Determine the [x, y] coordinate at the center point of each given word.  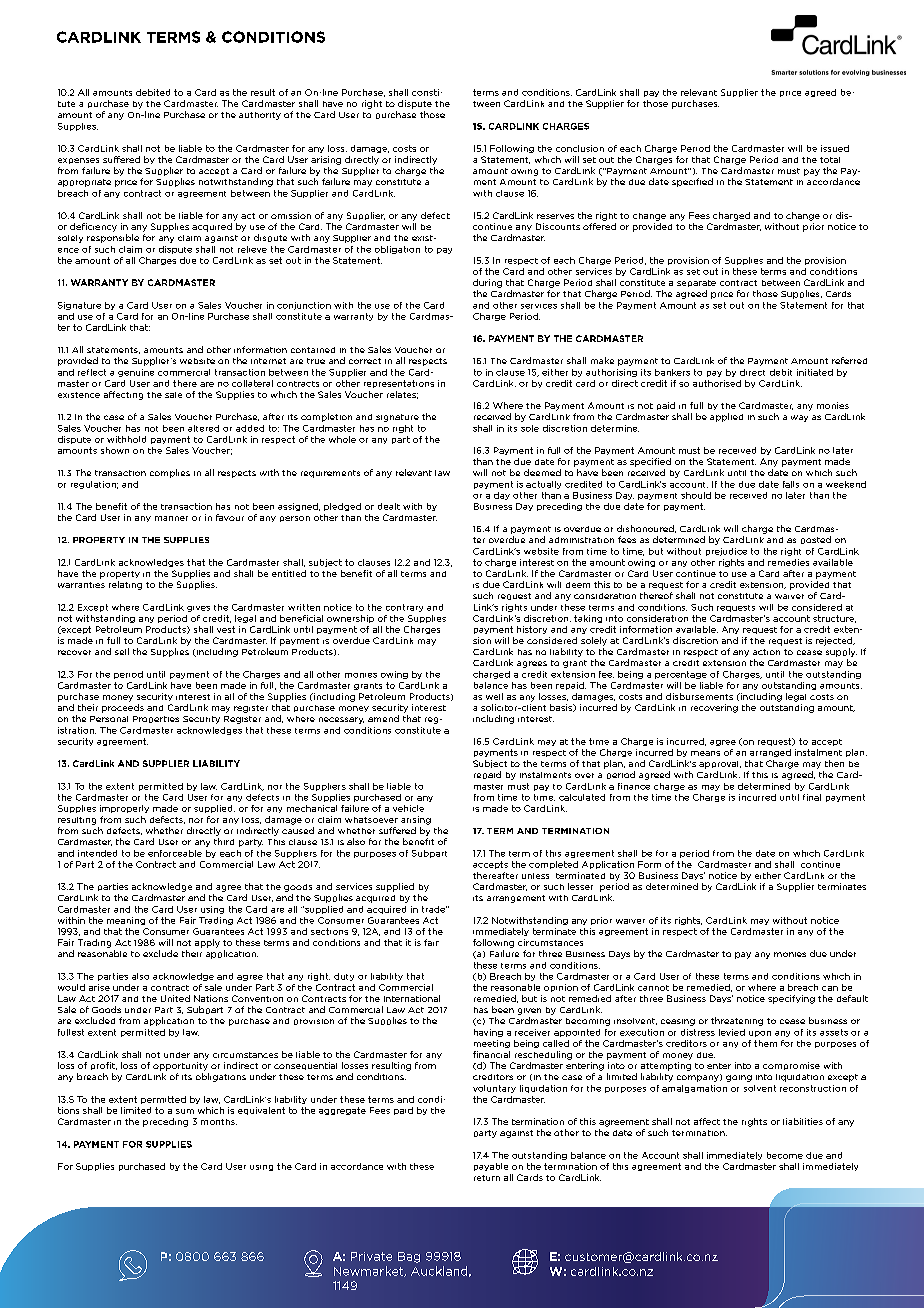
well [494, 696]
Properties [156, 719]
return [487, 1178]
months [219, 1122]
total [830, 160]
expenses [78, 161]
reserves [555, 216]
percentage [681, 675]
